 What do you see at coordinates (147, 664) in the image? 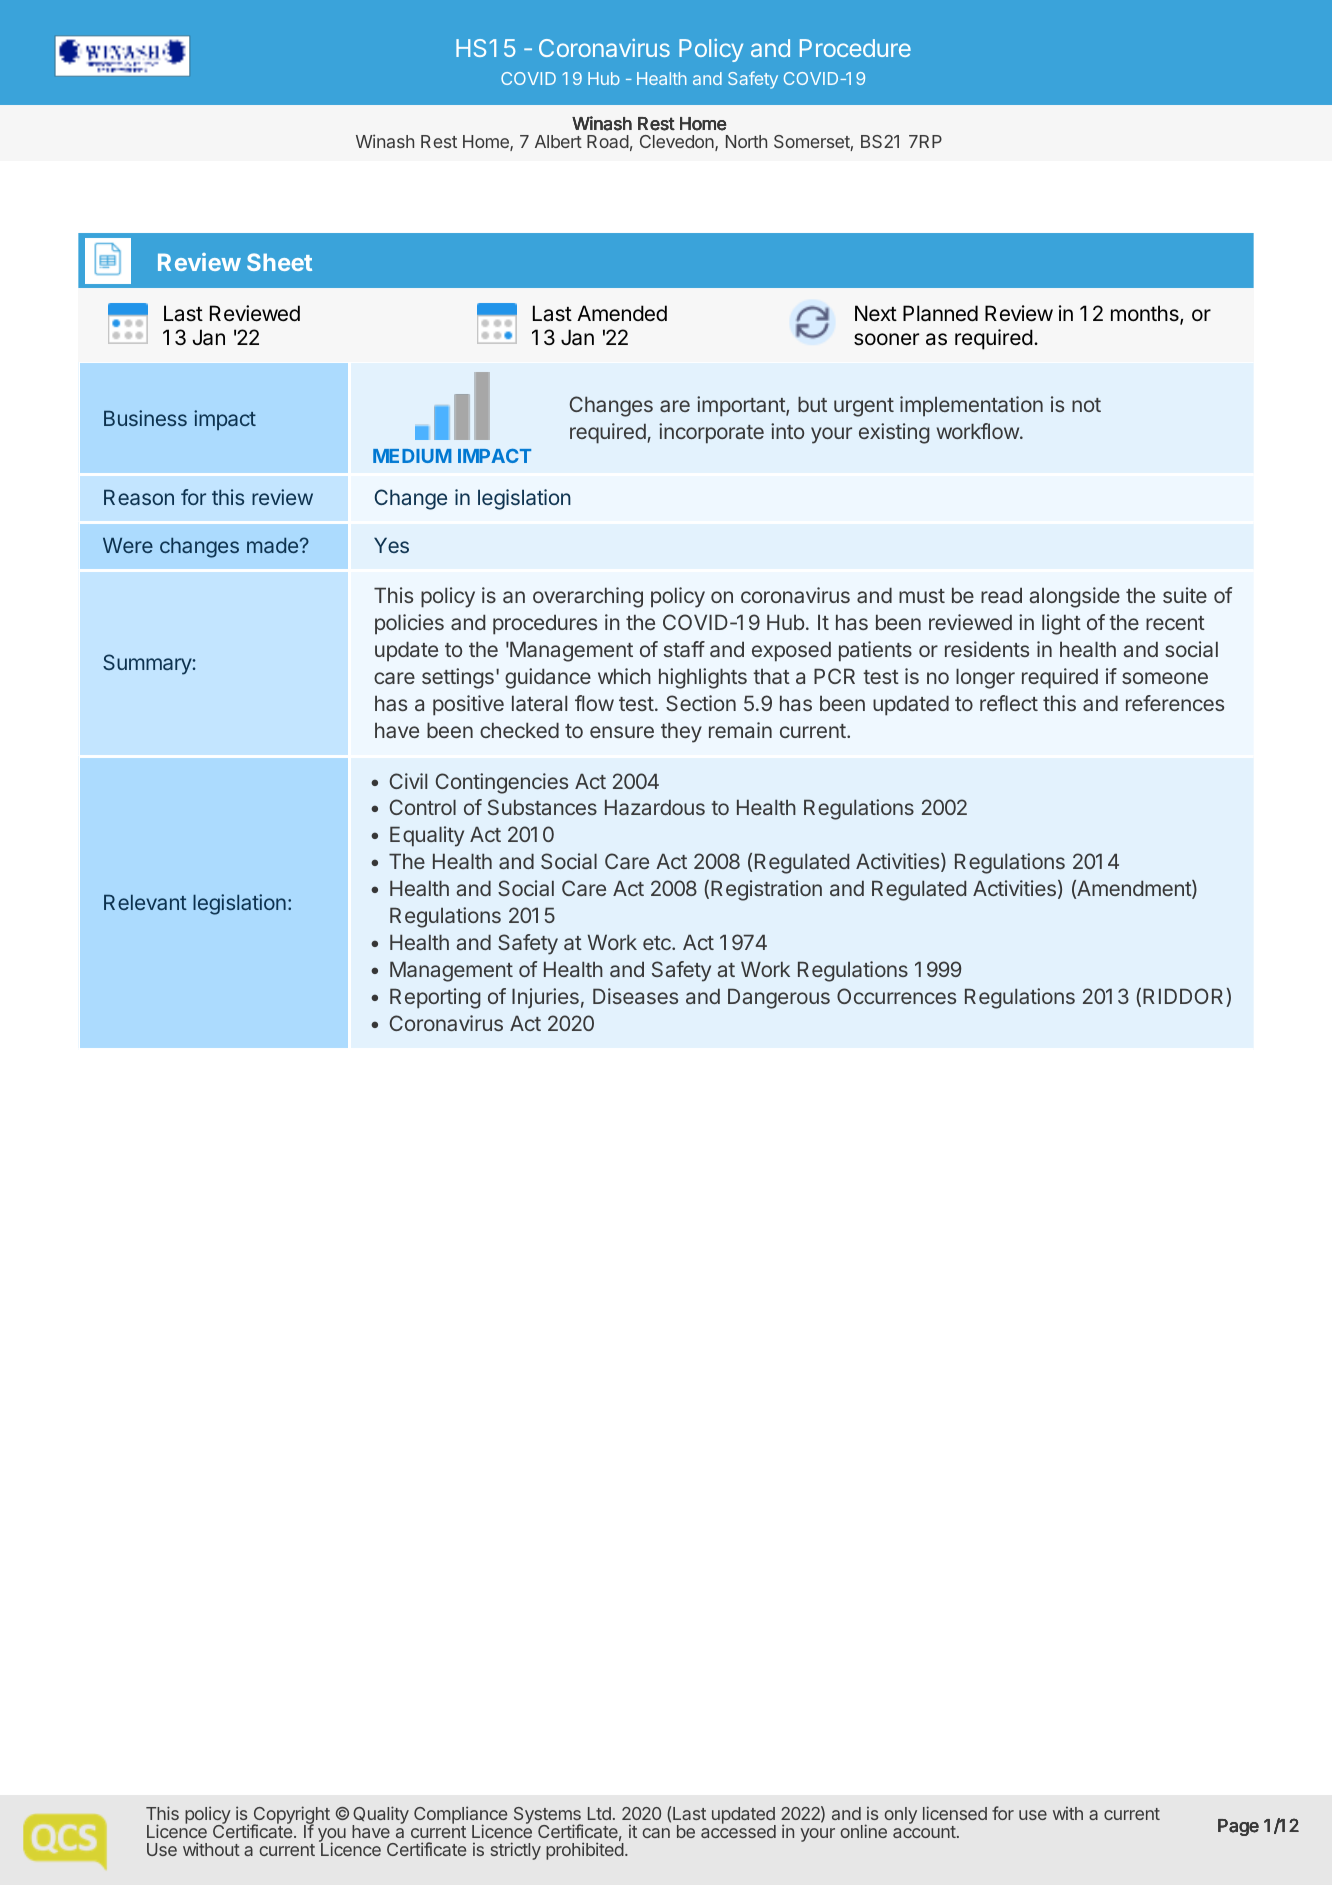
I see `Summary` at bounding box center [147, 664].
